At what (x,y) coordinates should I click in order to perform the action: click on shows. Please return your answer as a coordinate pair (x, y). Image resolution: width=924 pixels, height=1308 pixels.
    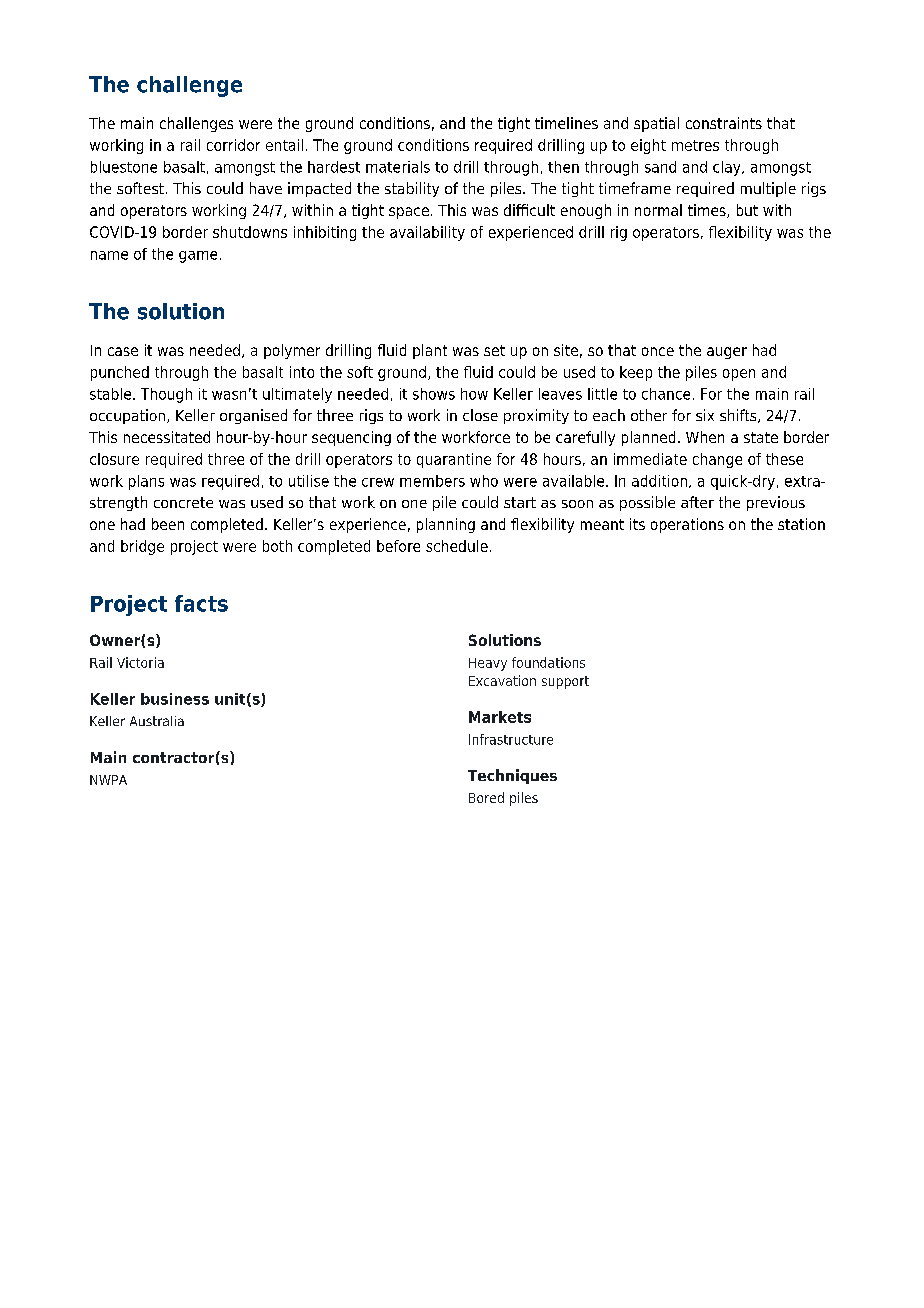
    Looking at the image, I should click on (434, 394).
